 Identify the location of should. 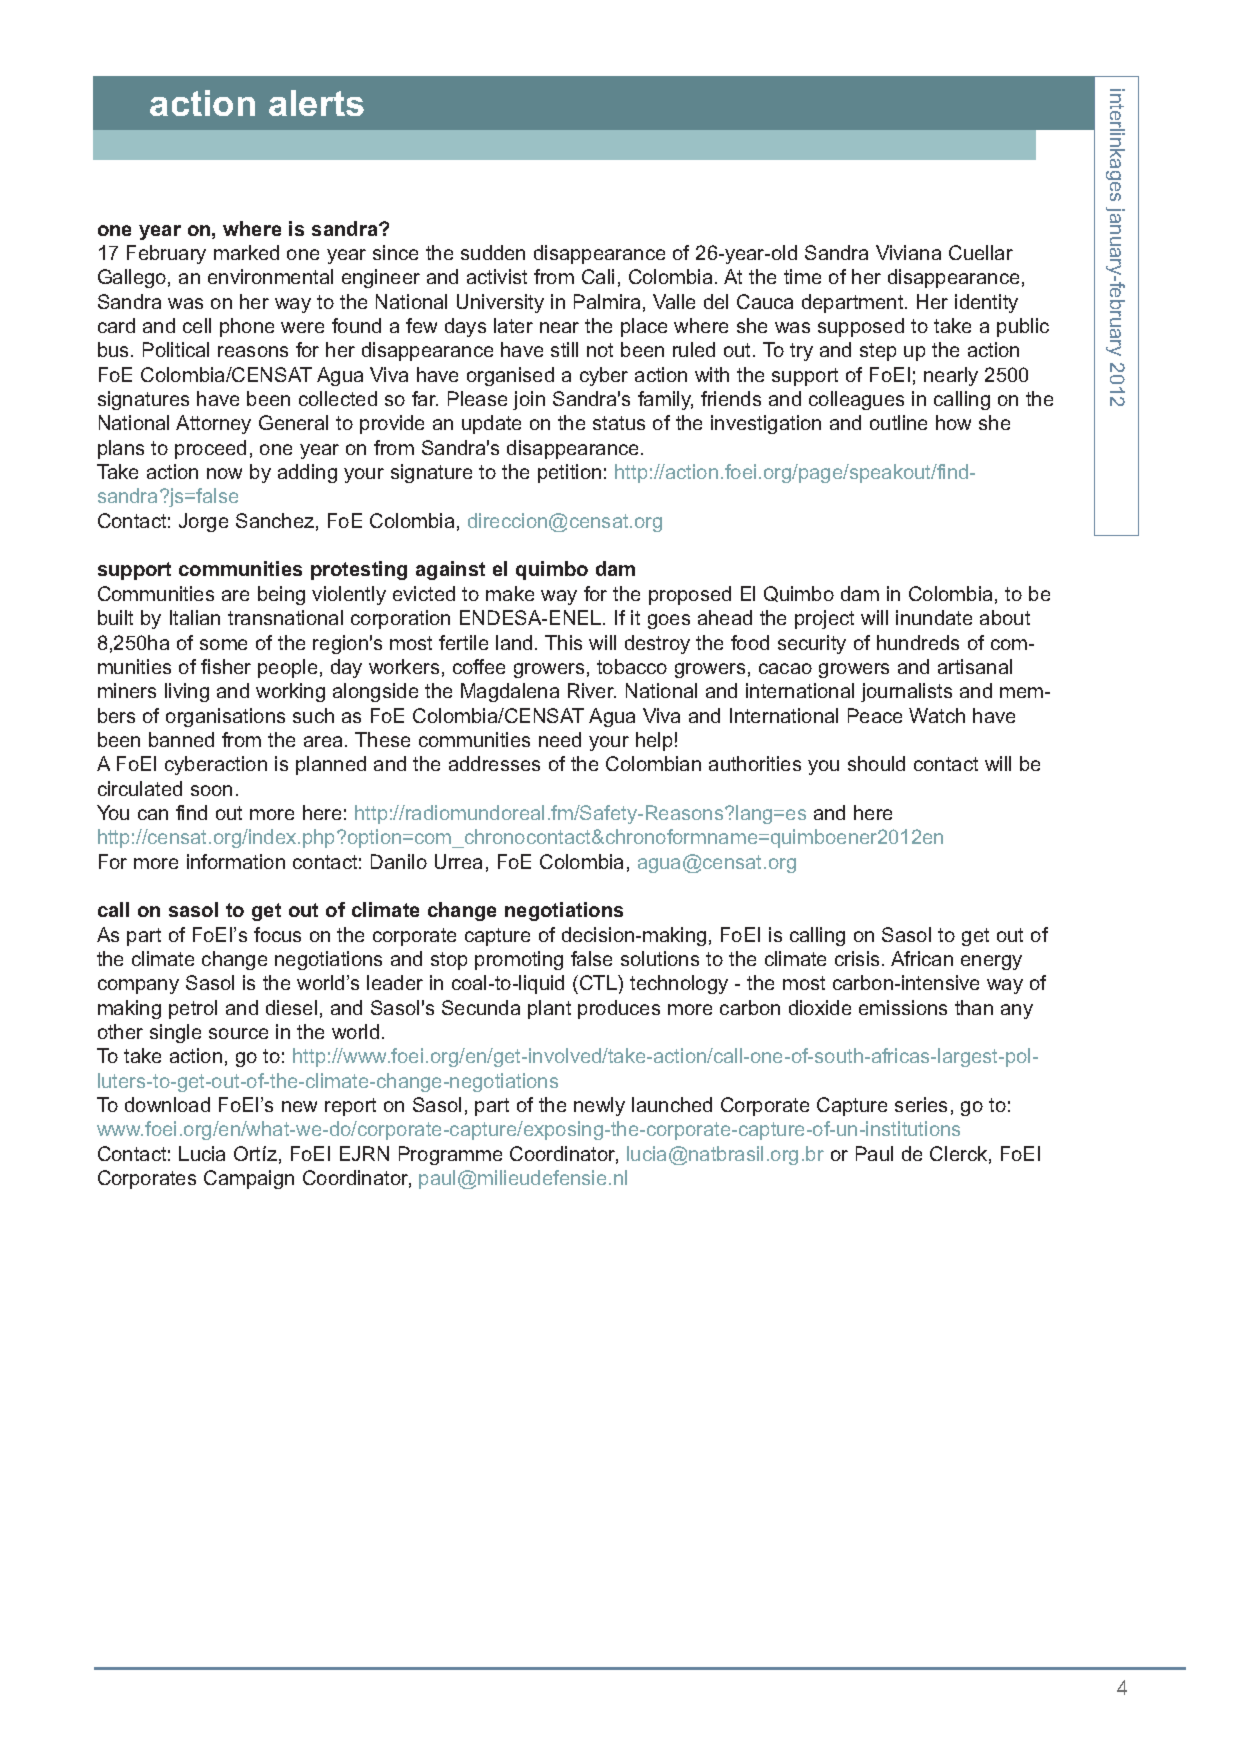
(876, 763).
